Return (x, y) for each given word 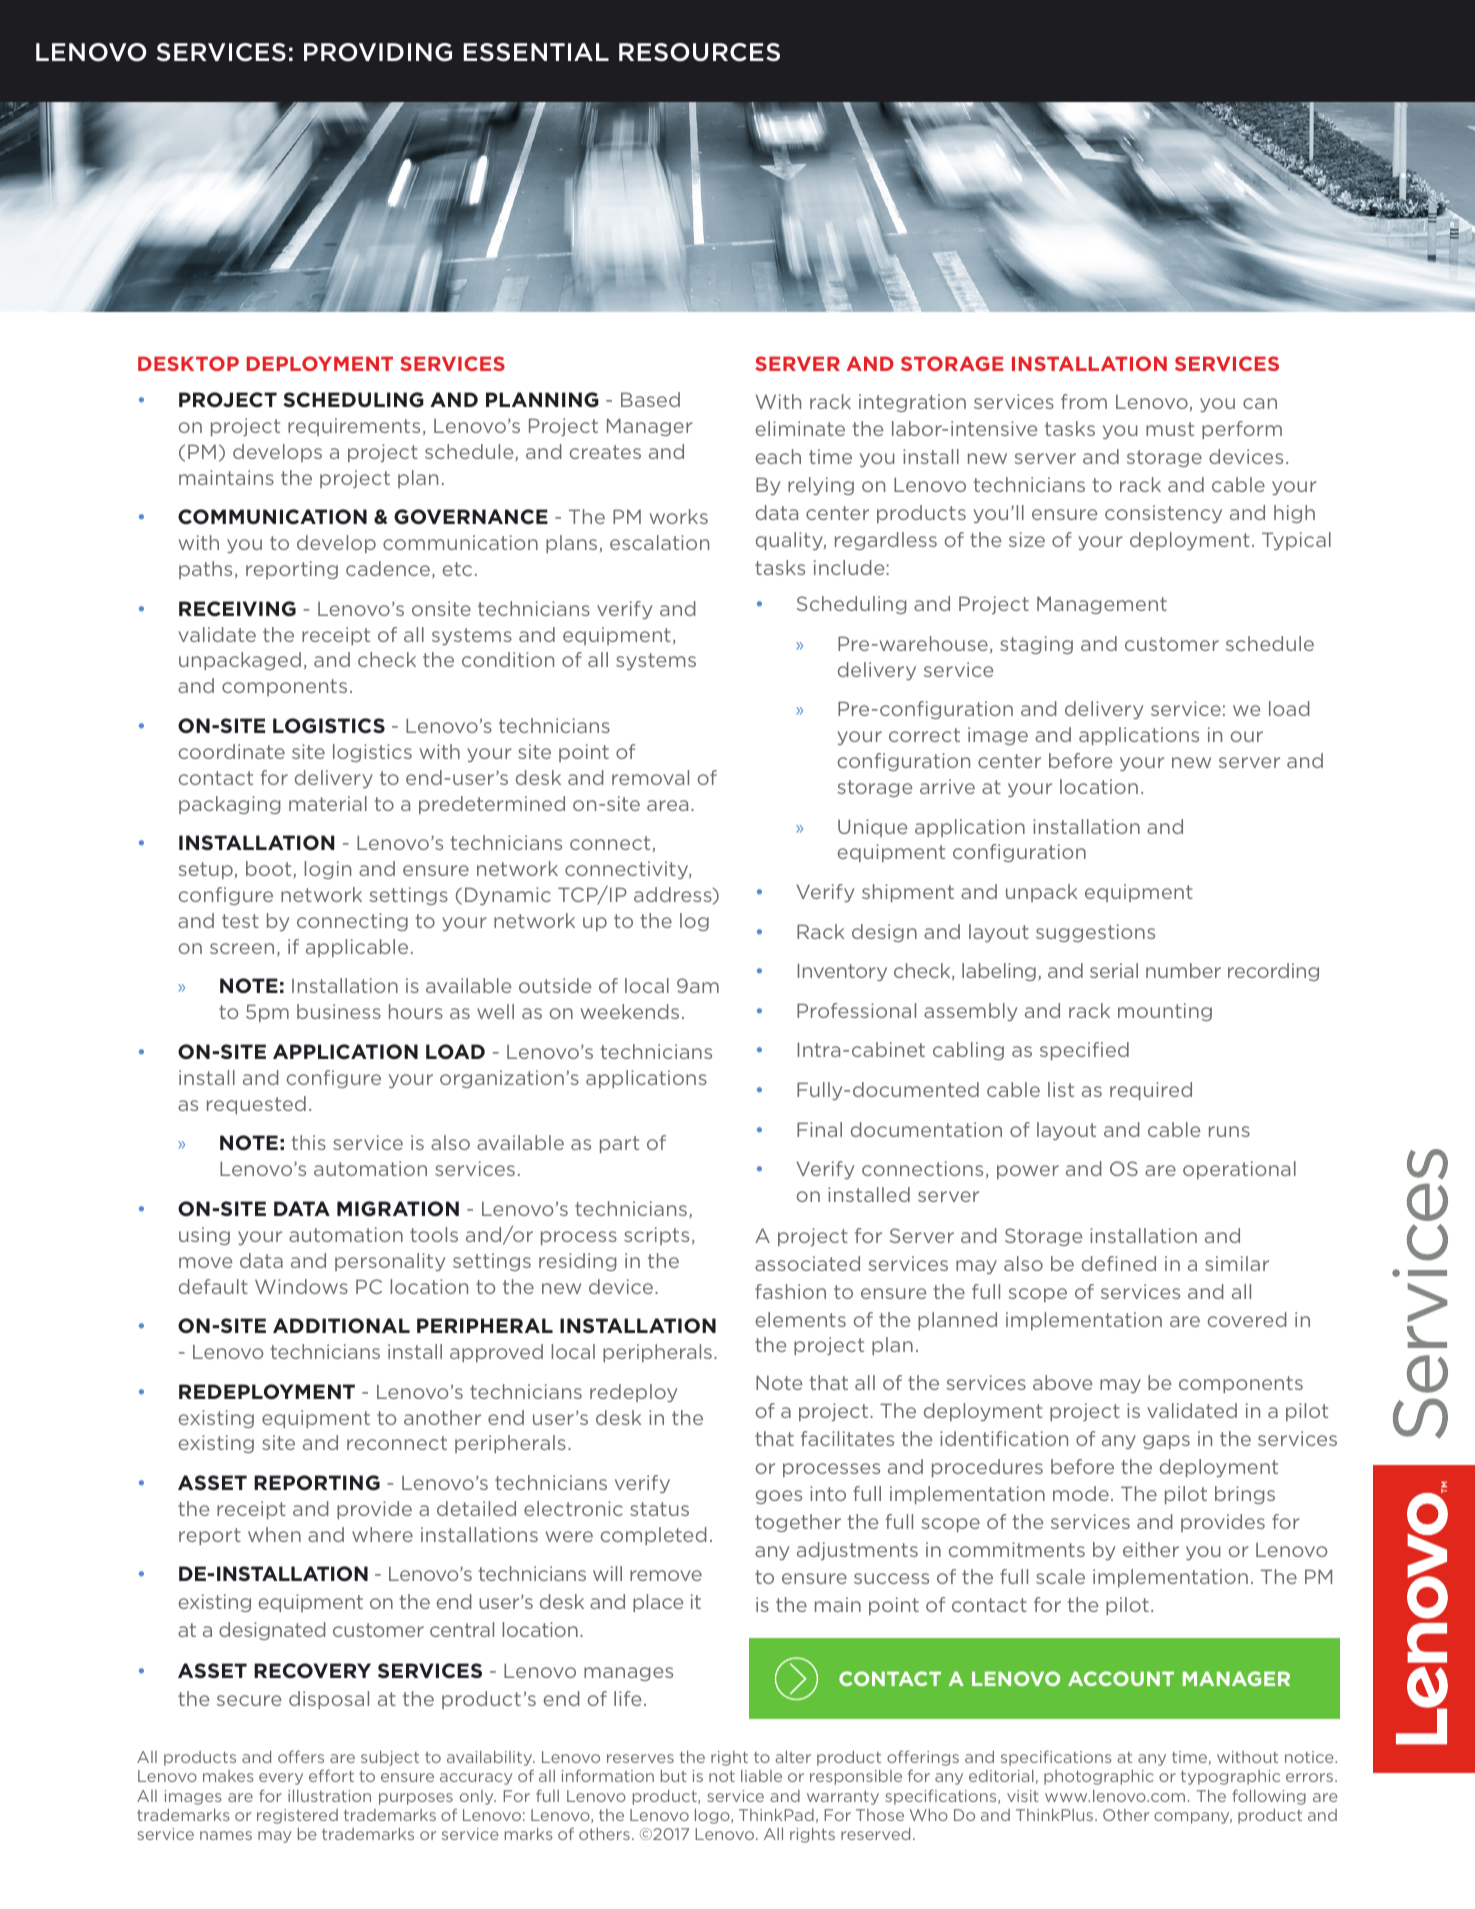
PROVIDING (378, 52)
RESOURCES (699, 52)
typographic (1230, 1777)
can (1260, 403)
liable (761, 1776)
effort (331, 1775)
